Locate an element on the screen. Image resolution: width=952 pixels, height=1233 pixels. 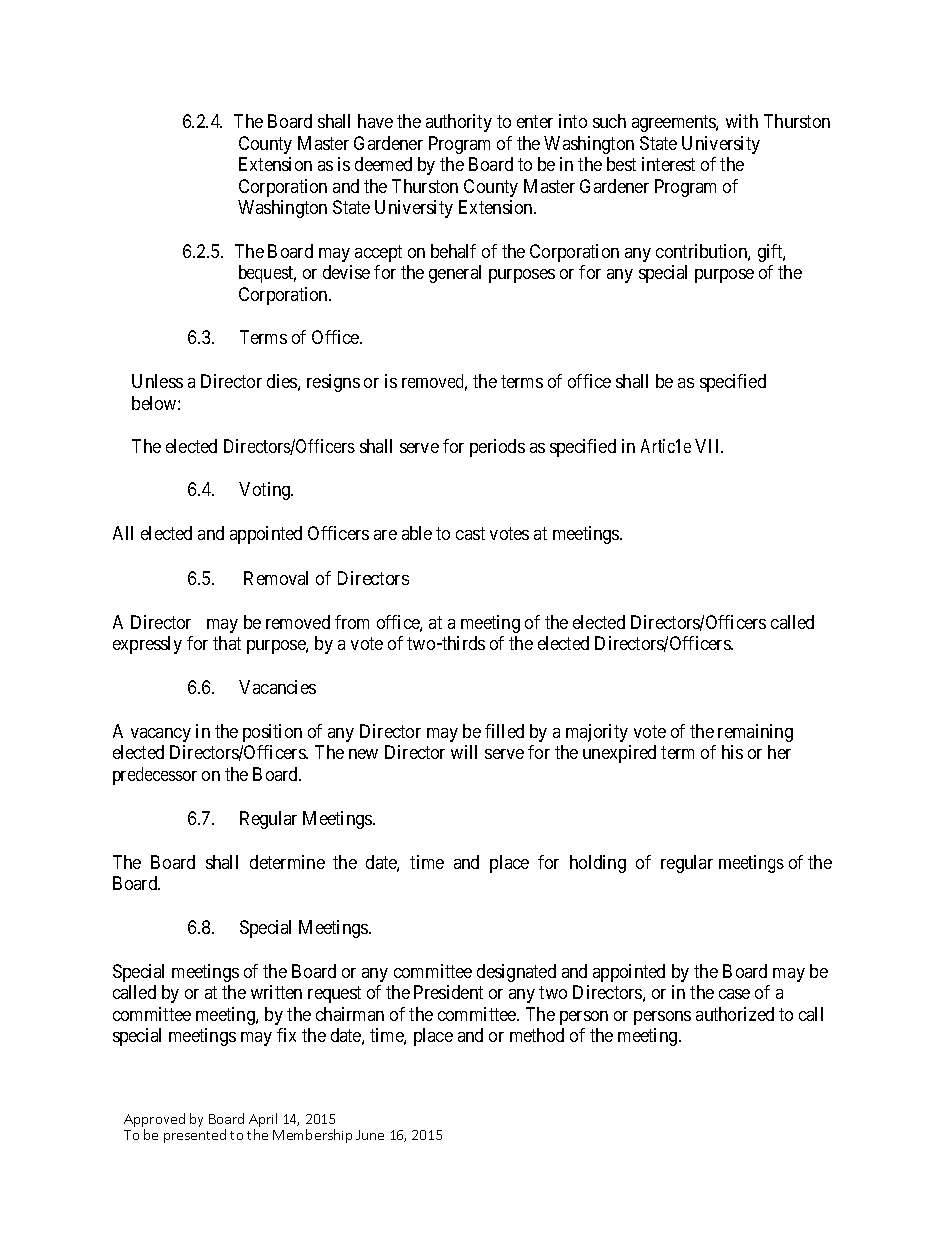
predecessor is located at coordinates (155, 776).
